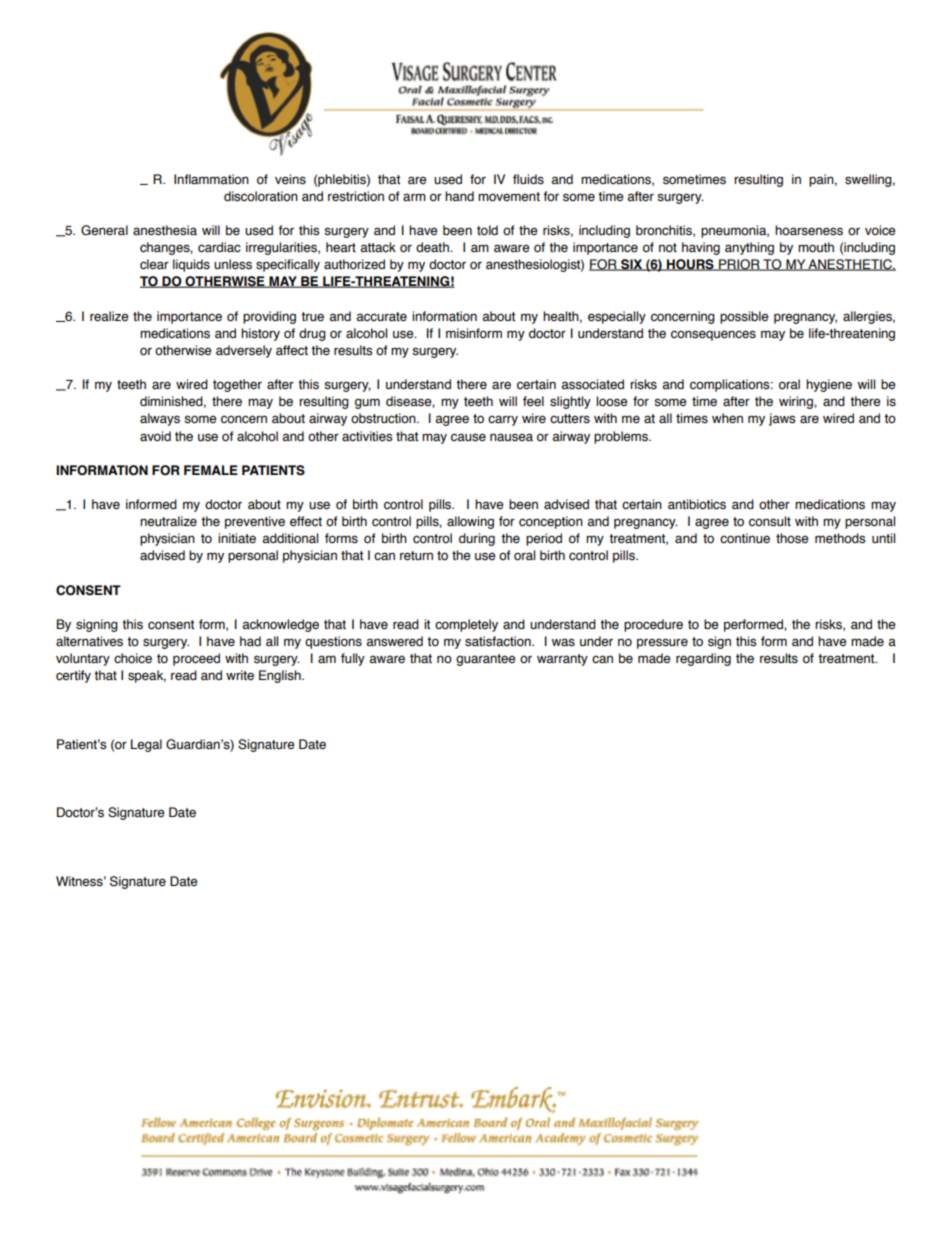  I want to click on hand, so click(459, 196).
